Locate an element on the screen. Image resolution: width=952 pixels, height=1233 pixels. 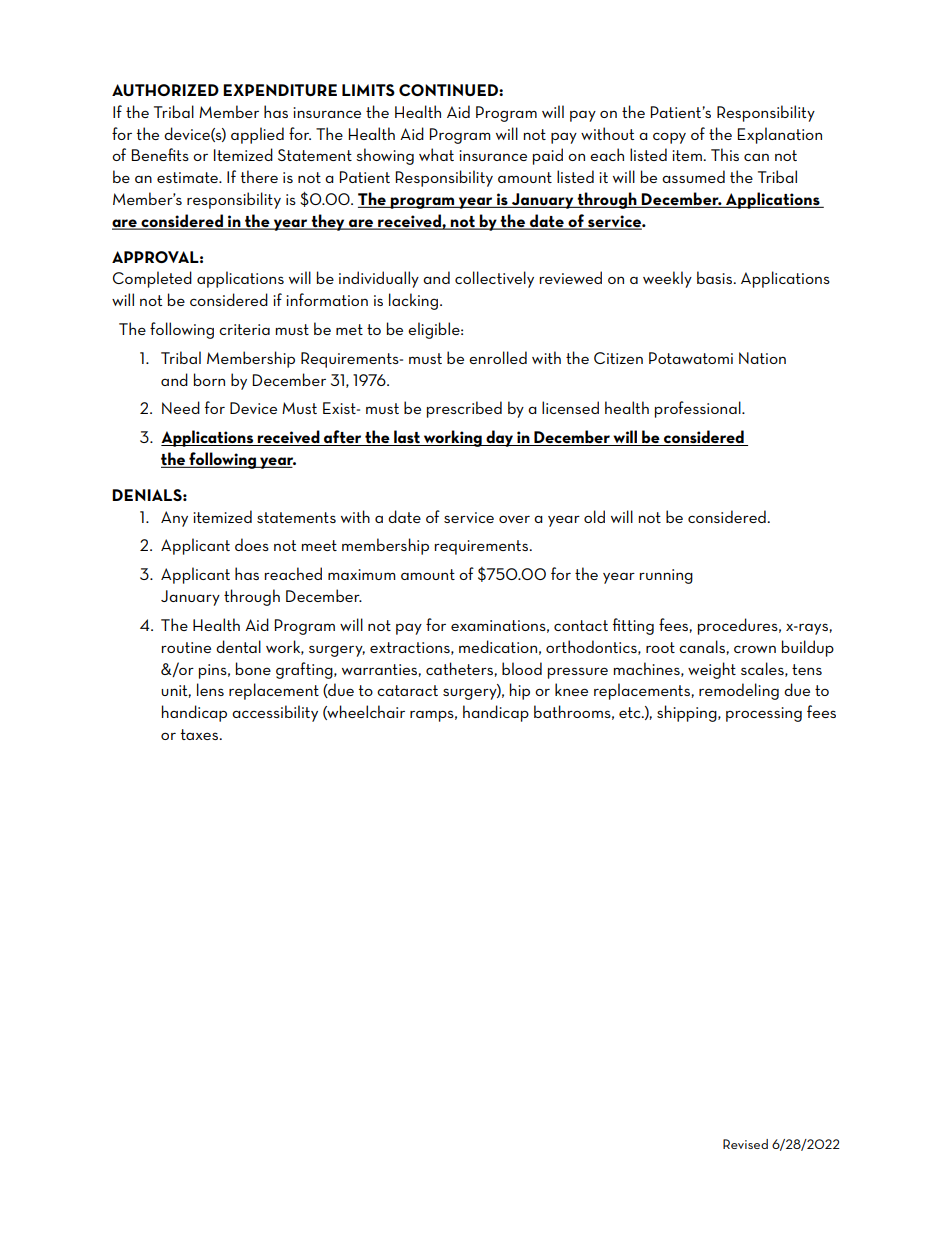
This is located at coordinates (725, 154).
